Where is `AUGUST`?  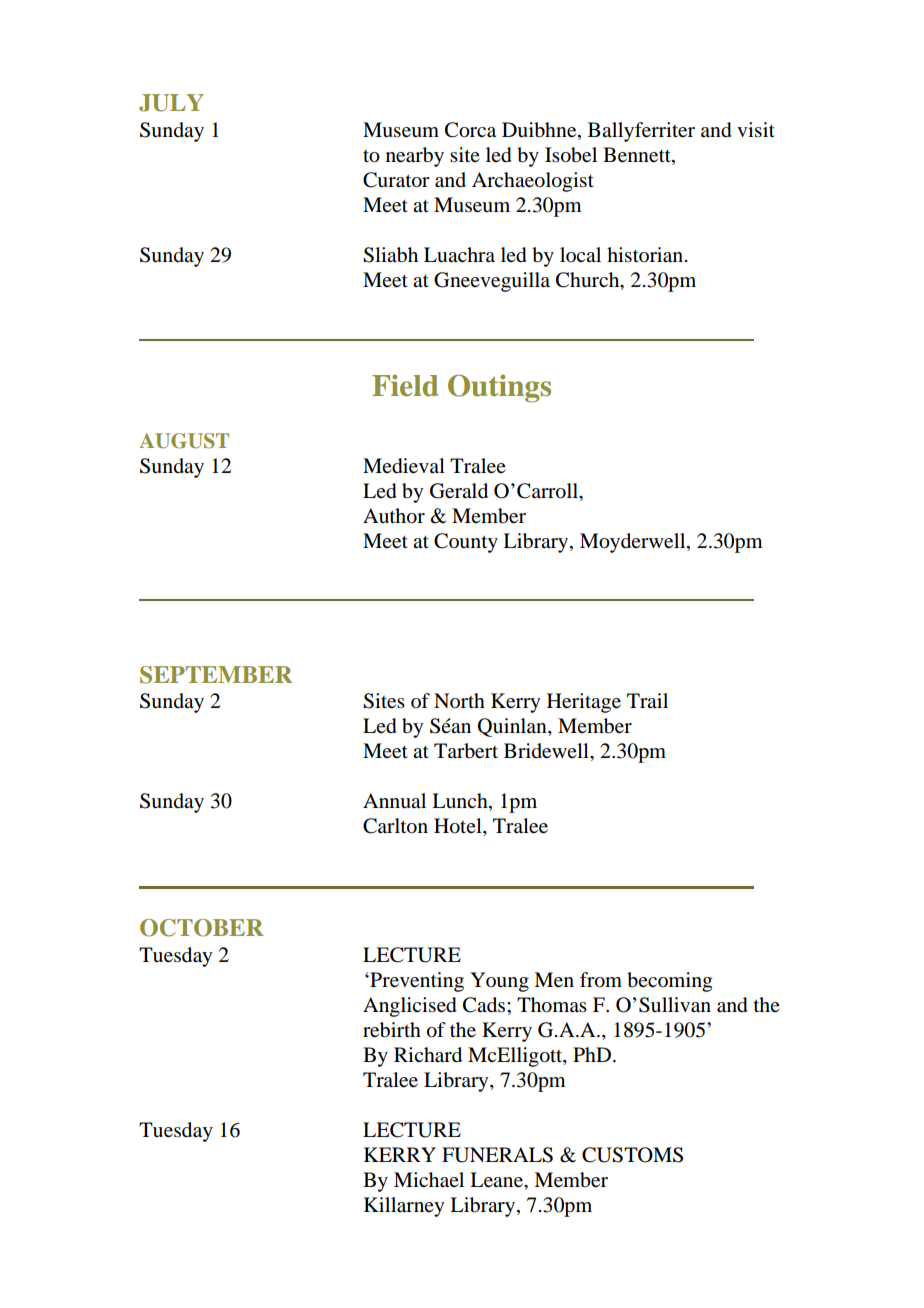
AUGUST is located at coordinates (184, 441).
